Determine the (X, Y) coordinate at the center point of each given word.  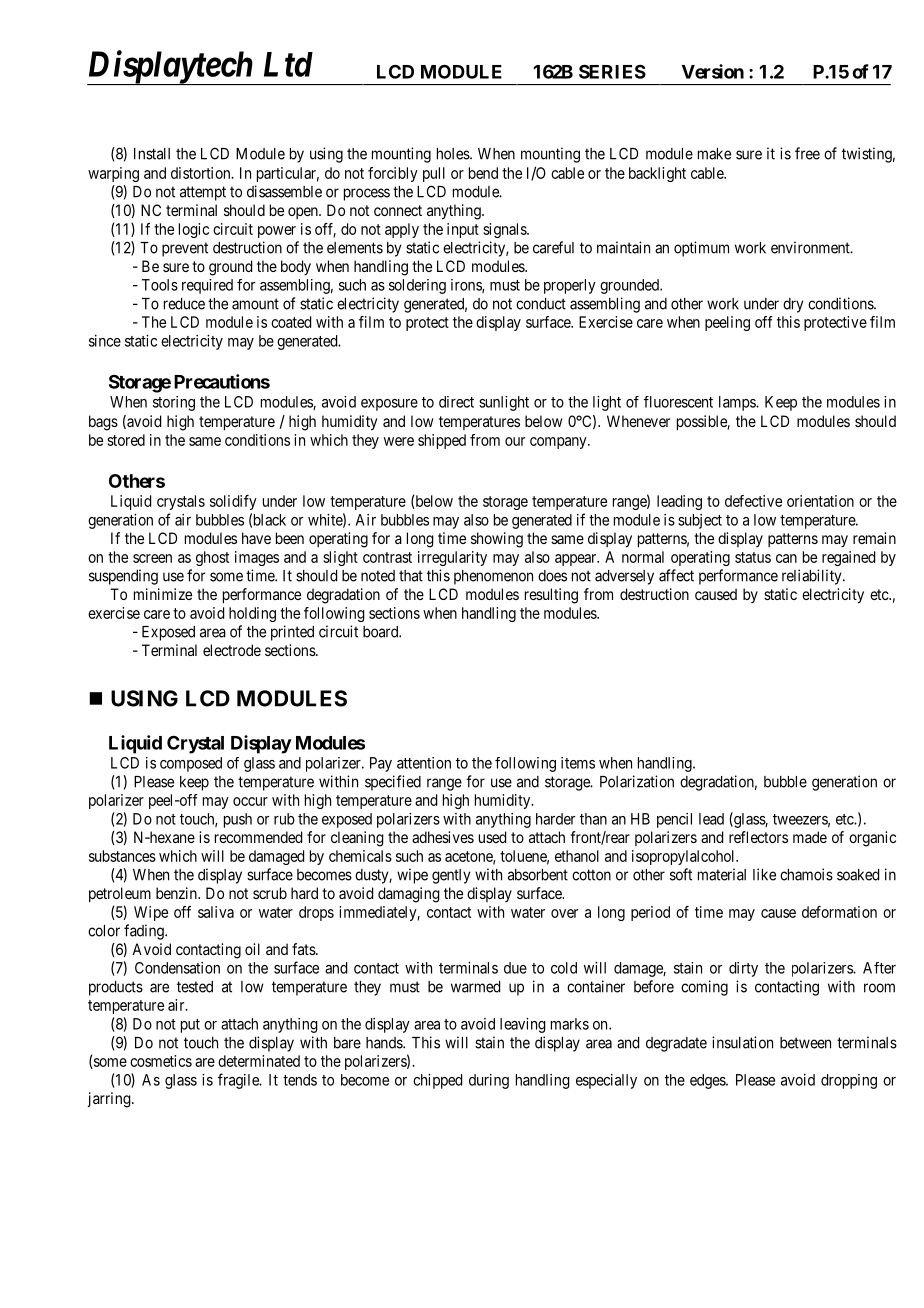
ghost (212, 558)
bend (483, 173)
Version (713, 71)
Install (152, 154)
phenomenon (493, 577)
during (489, 1081)
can (786, 558)
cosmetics (161, 1061)
